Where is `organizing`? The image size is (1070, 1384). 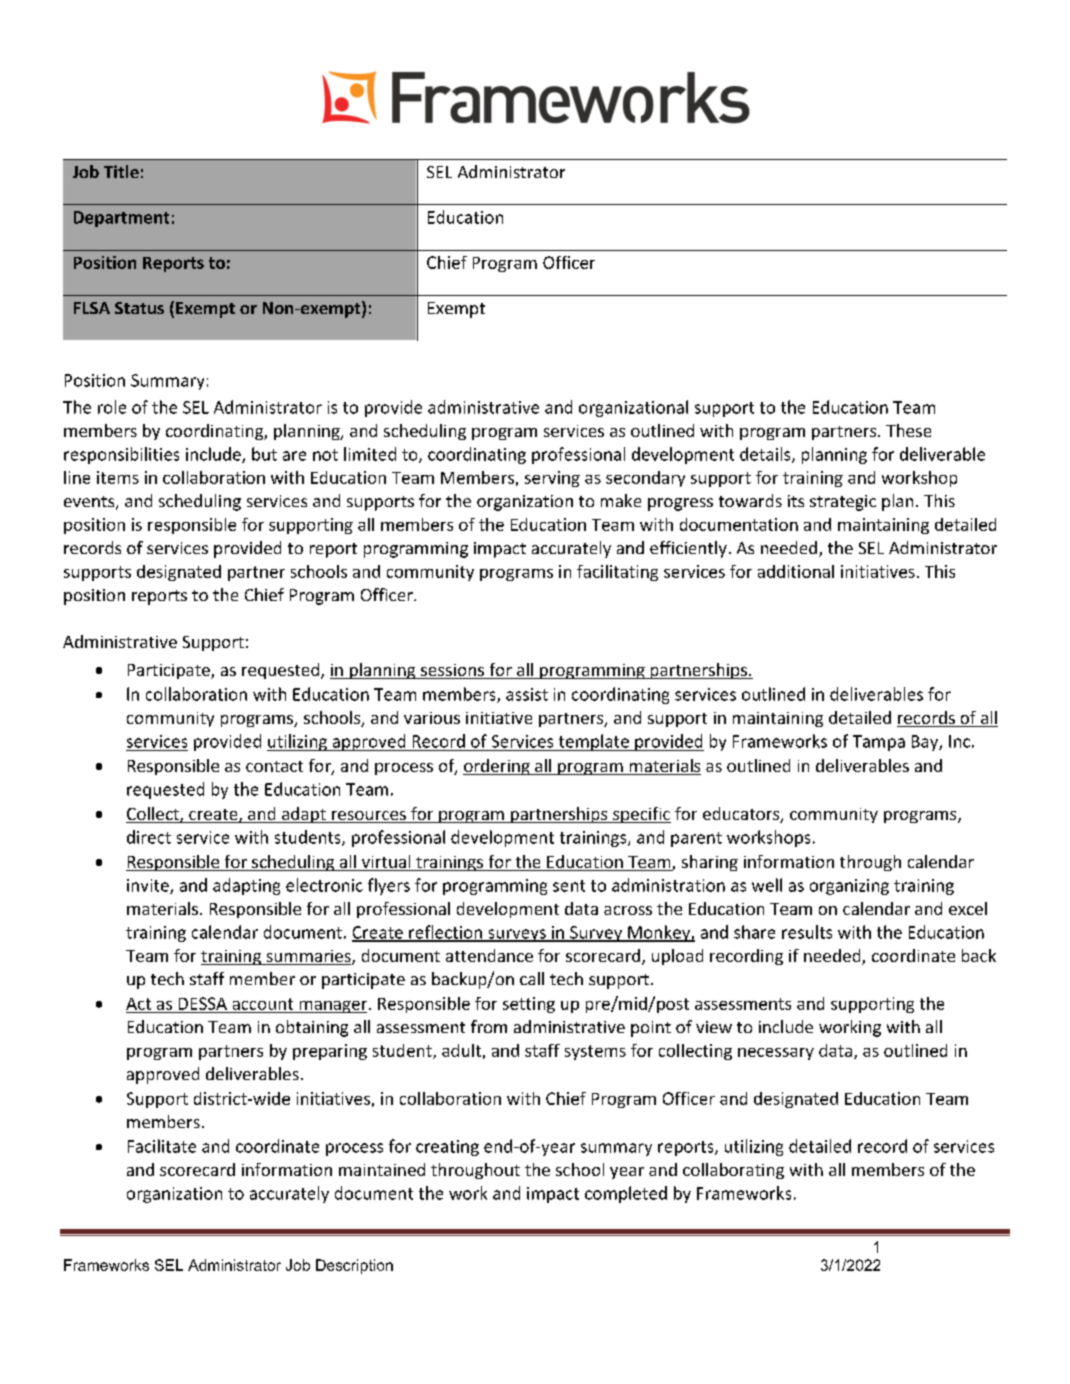
organizing is located at coordinates (849, 887).
